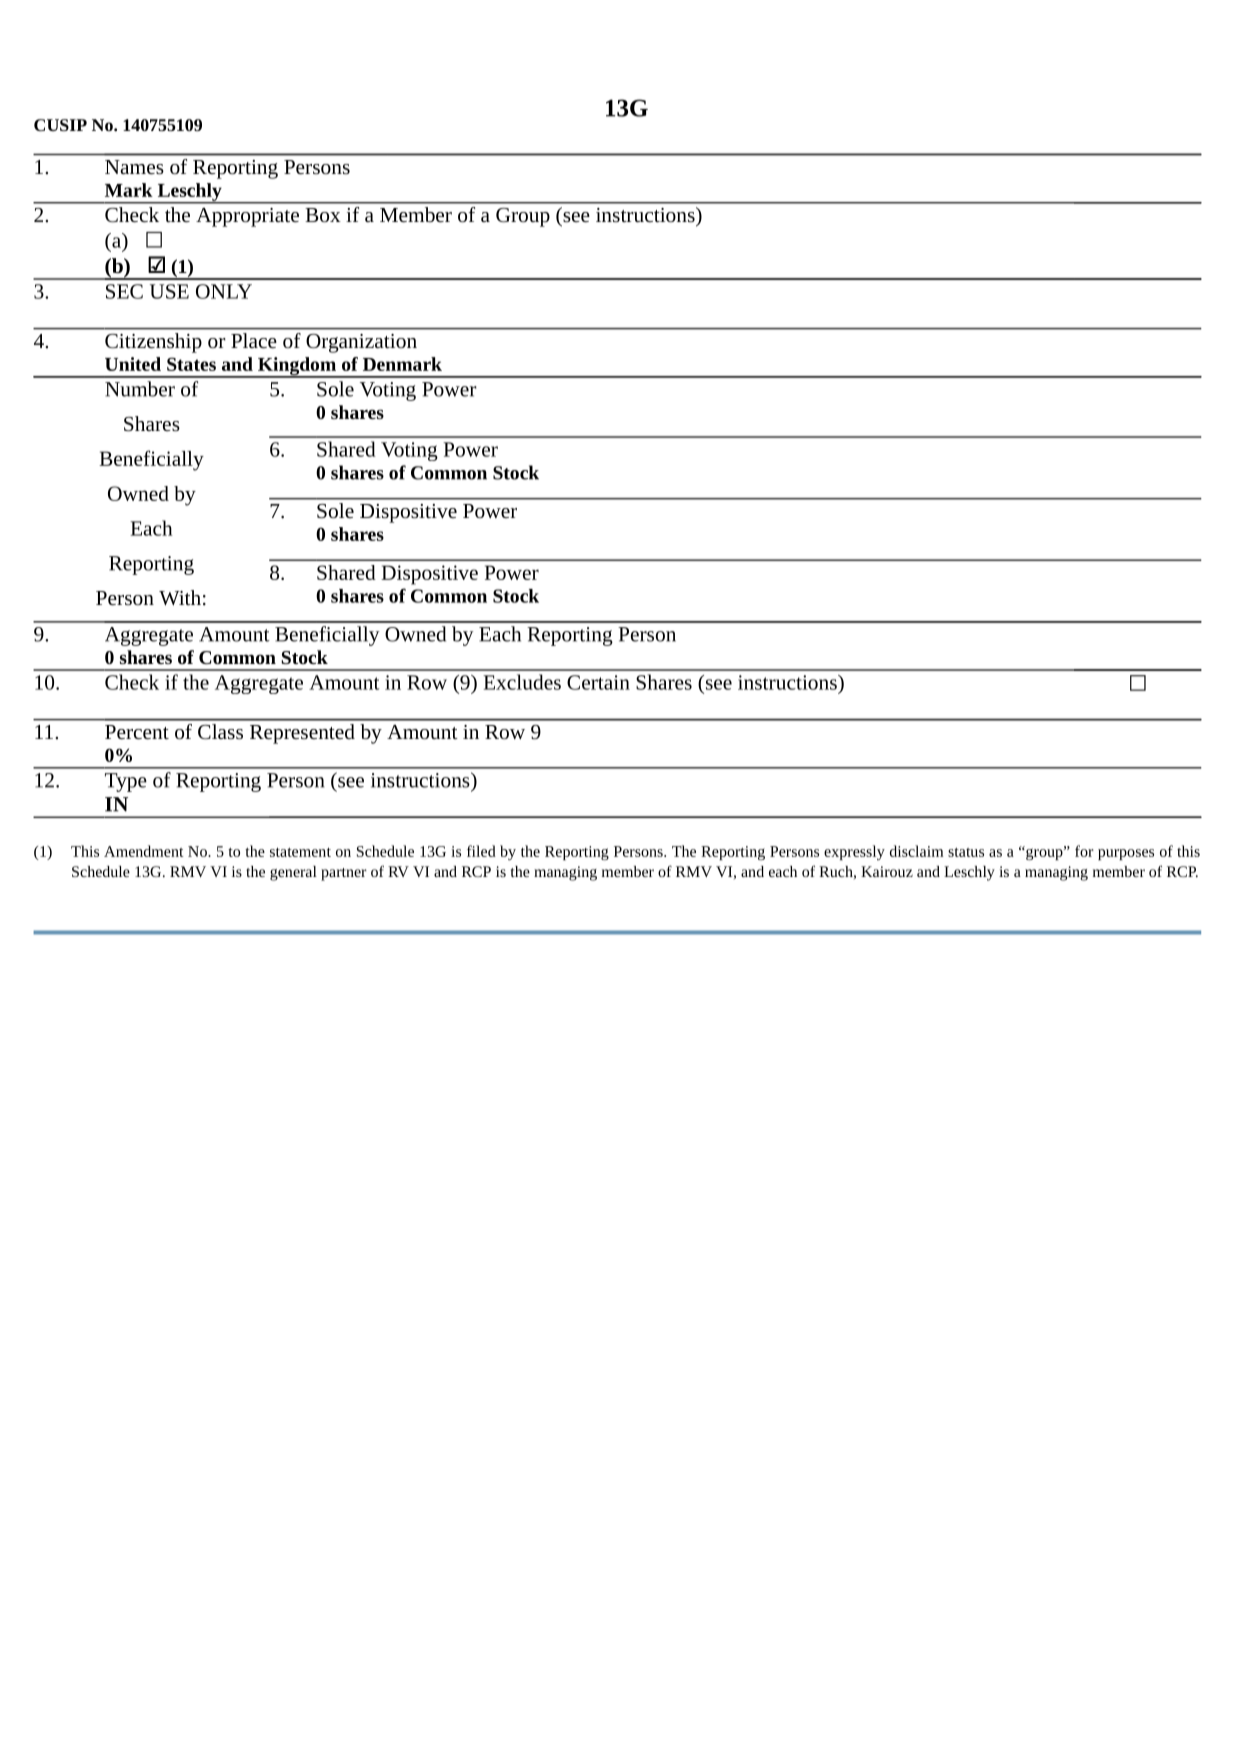 This screenshot has width=1236, height=1749. What do you see at coordinates (323, 215) in the screenshot?
I see `Box` at bounding box center [323, 215].
